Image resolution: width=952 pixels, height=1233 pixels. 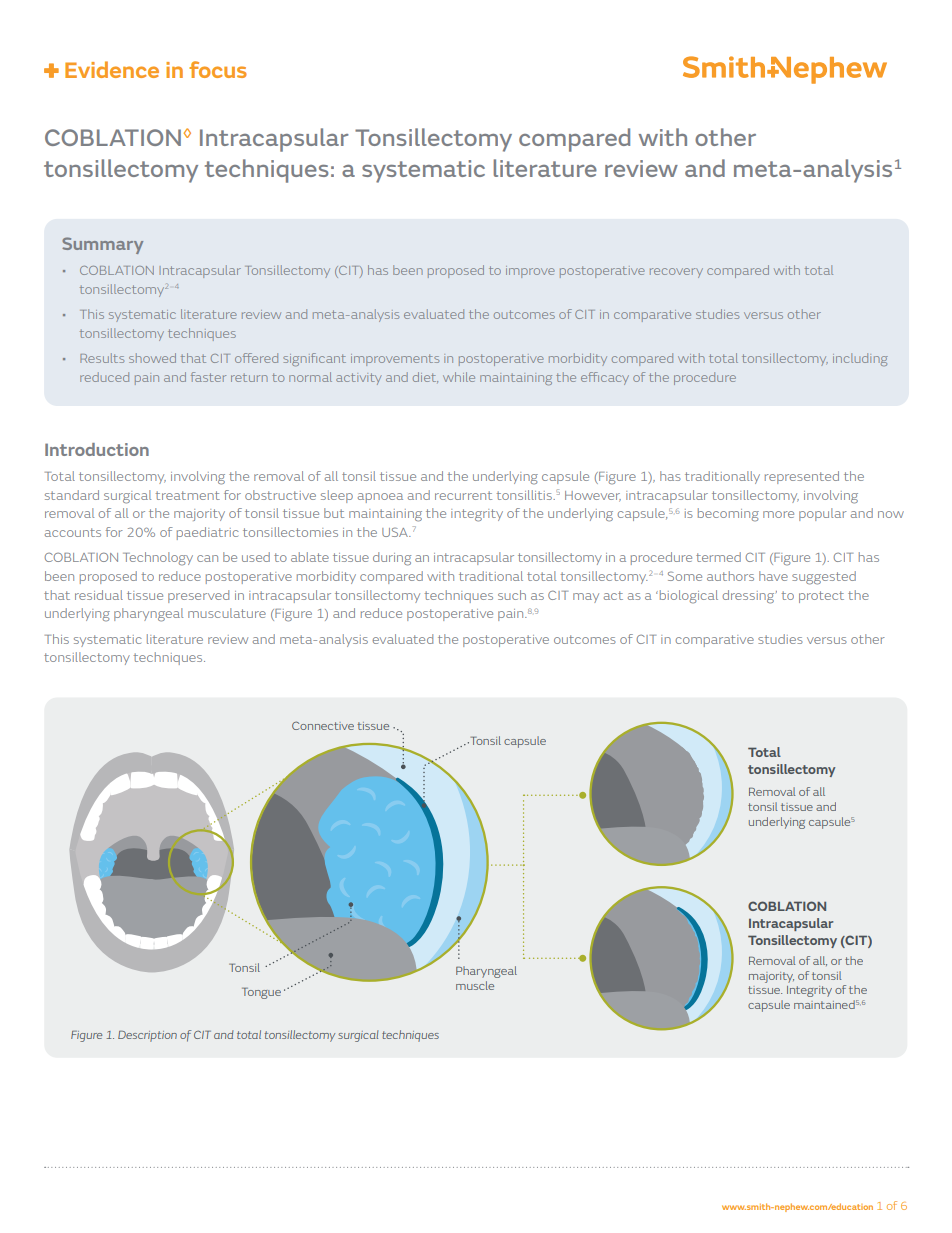 What do you see at coordinates (147, 1036) in the screenshot?
I see `Description` at bounding box center [147, 1036].
